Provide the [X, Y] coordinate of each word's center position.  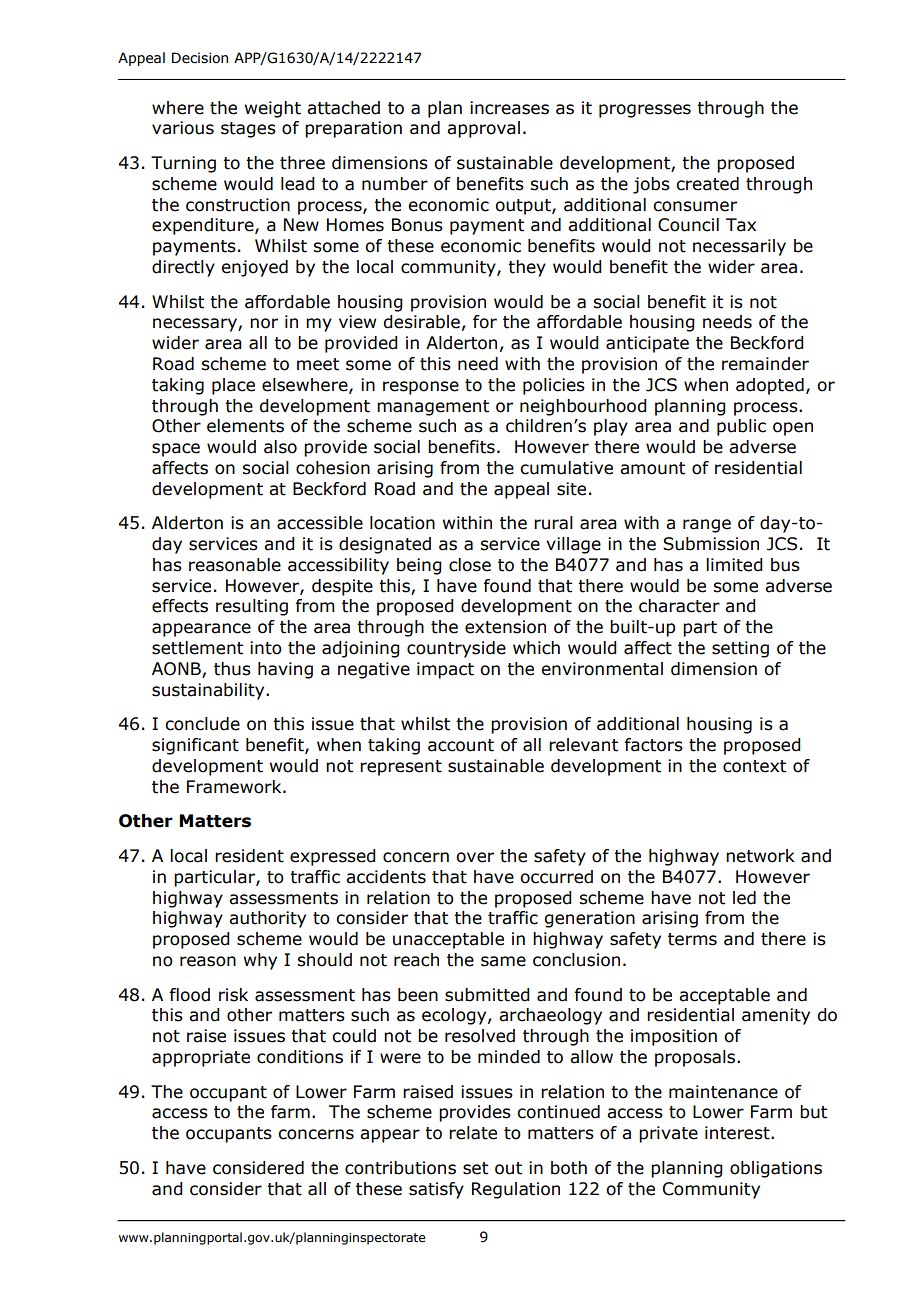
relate [473, 1133]
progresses [645, 111]
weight [273, 109]
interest [738, 1133]
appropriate [201, 1058]
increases [509, 108]
